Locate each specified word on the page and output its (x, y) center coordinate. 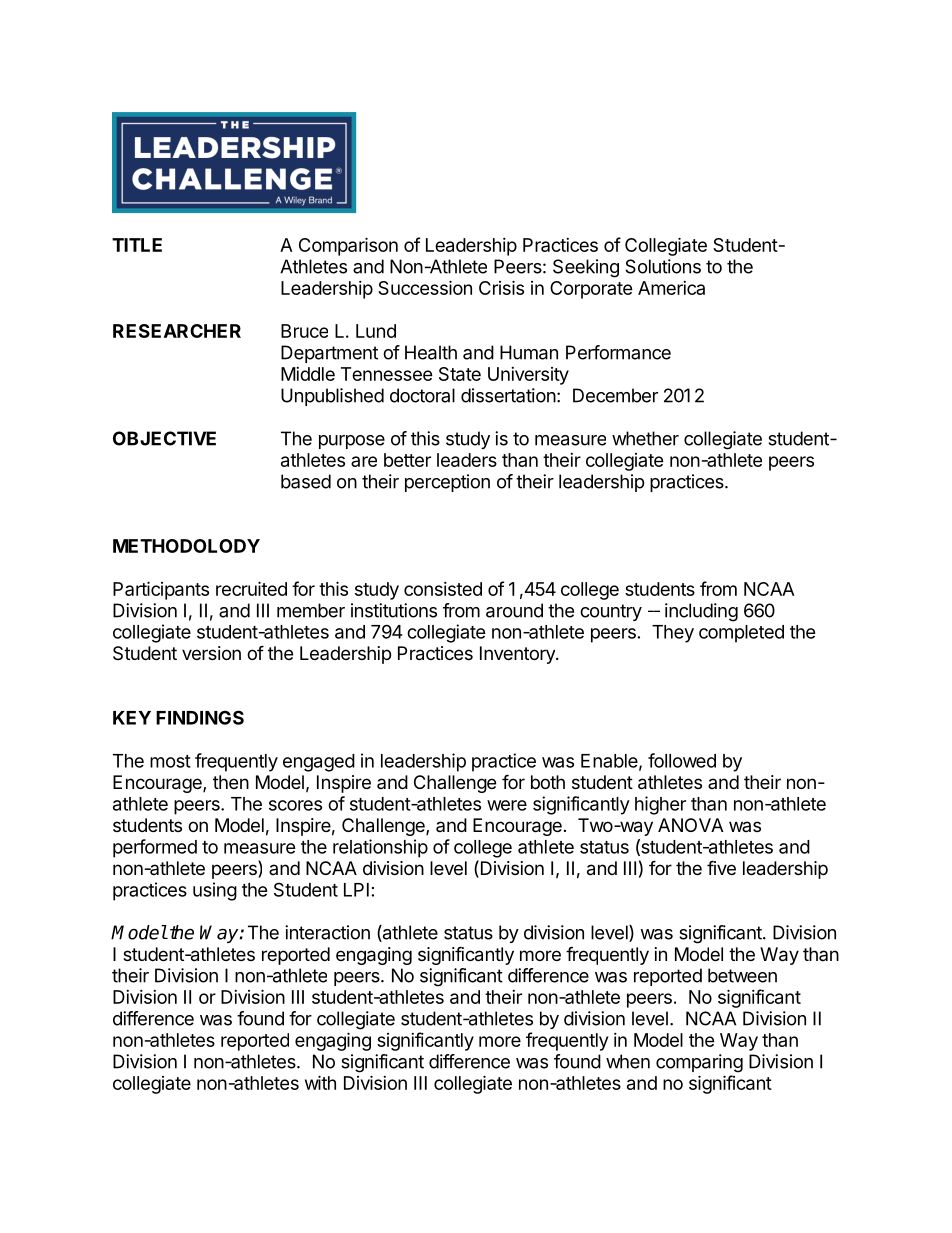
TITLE (137, 245)
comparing (699, 1063)
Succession (425, 287)
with (320, 1082)
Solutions (663, 266)
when (628, 1061)
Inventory (518, 655)
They (673, 634)
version (211, 653)
